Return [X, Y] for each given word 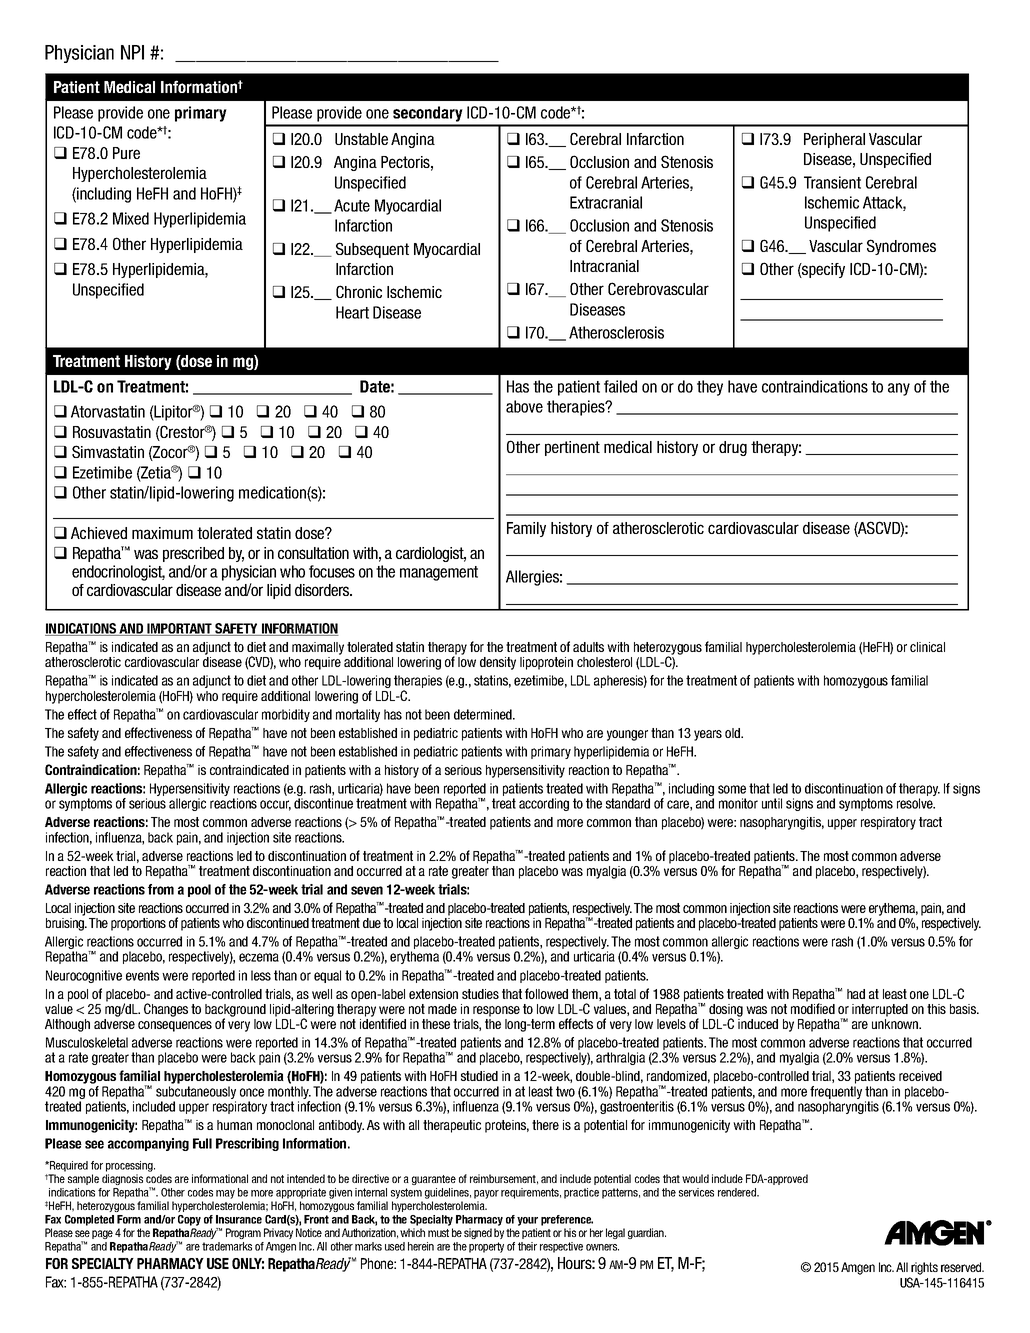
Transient [832, 182]
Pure [126, 153]
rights [924, 1268]
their [527, 1246]
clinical [927, 647]
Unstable [361, 139]
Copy [189, 1220]
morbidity [286, 715]
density [498, 663]
